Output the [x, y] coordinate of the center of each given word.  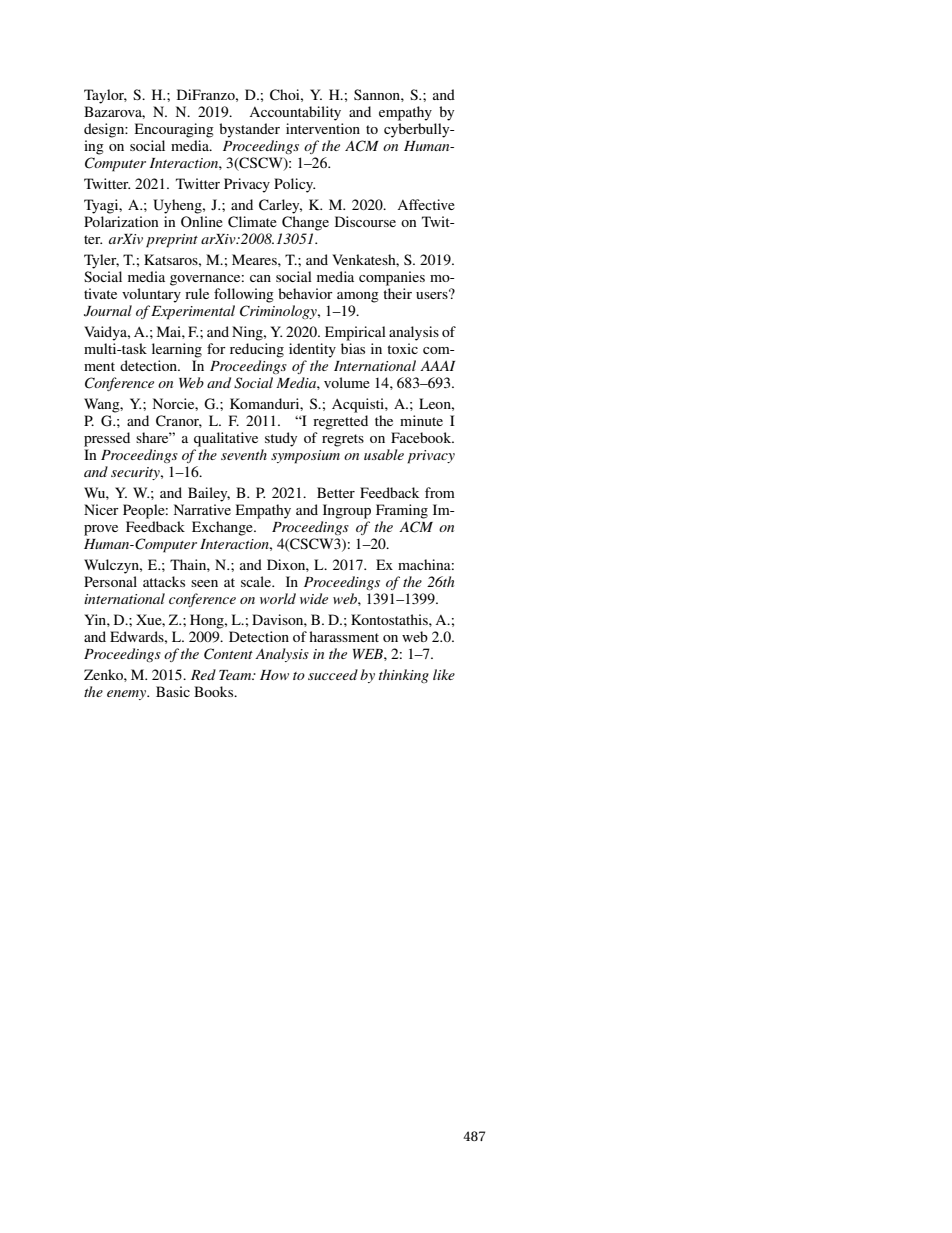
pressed [107, 439]
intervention [323, 128]
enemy [128, 695]
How [274, 675]
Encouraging [174, 130]
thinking [404, 676]
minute [421, 420]
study [281, 439]
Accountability [295, 113]
